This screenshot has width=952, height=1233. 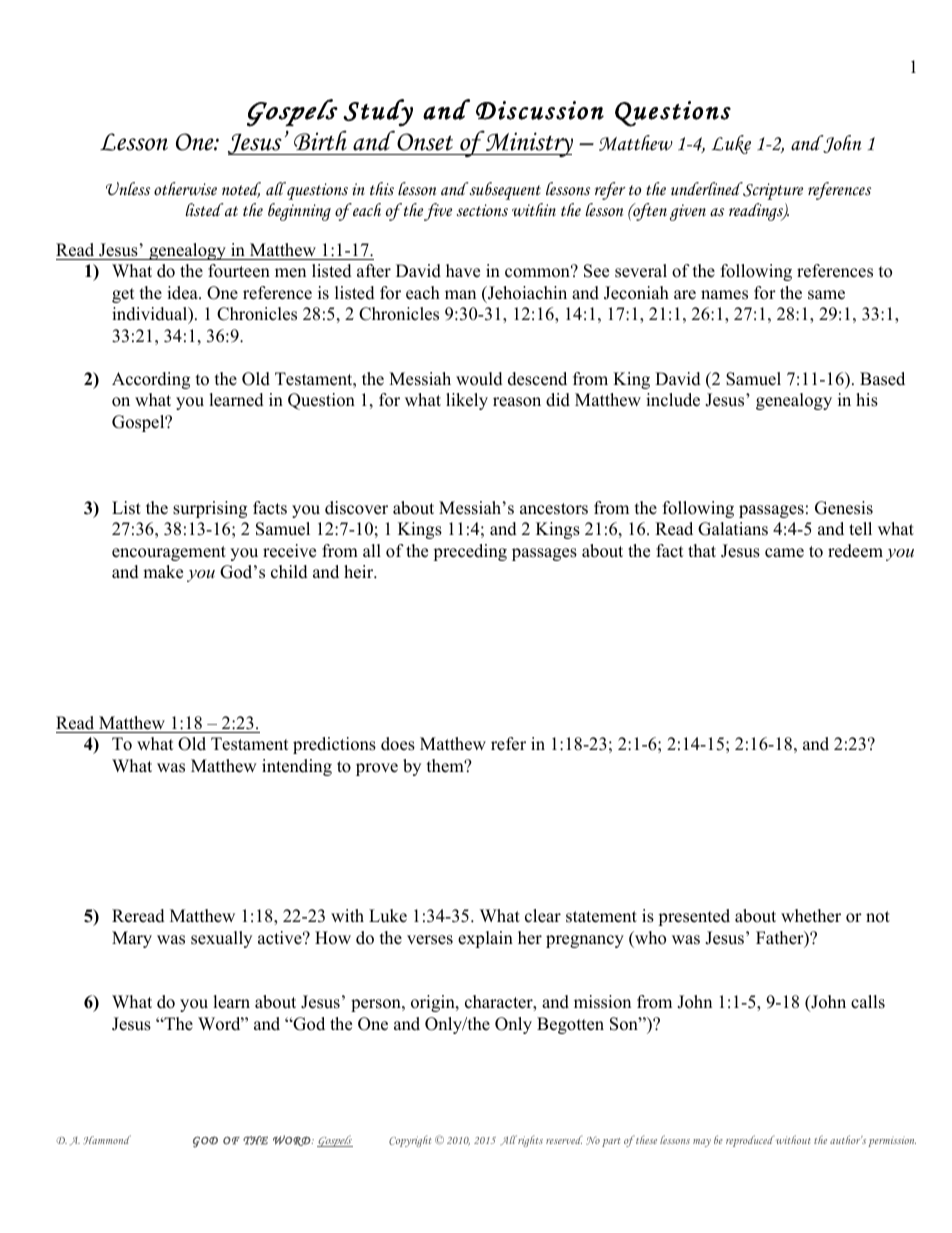 What do you see at coordinates (479, 379) in the screenshot?
I see `would` at bounding box center [479, 379].
